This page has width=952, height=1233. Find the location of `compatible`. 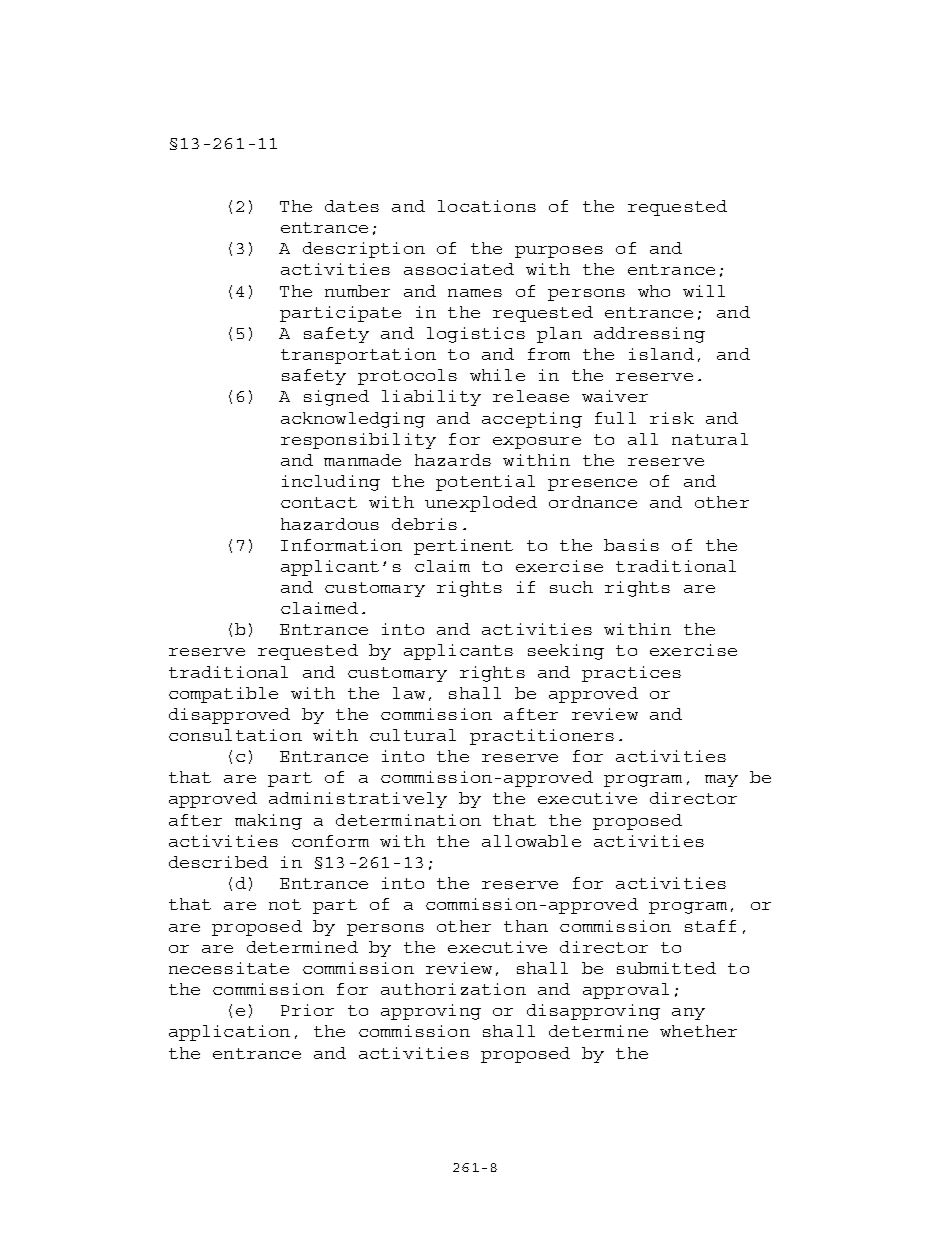

compatible is located at coordinates (223, 695).
